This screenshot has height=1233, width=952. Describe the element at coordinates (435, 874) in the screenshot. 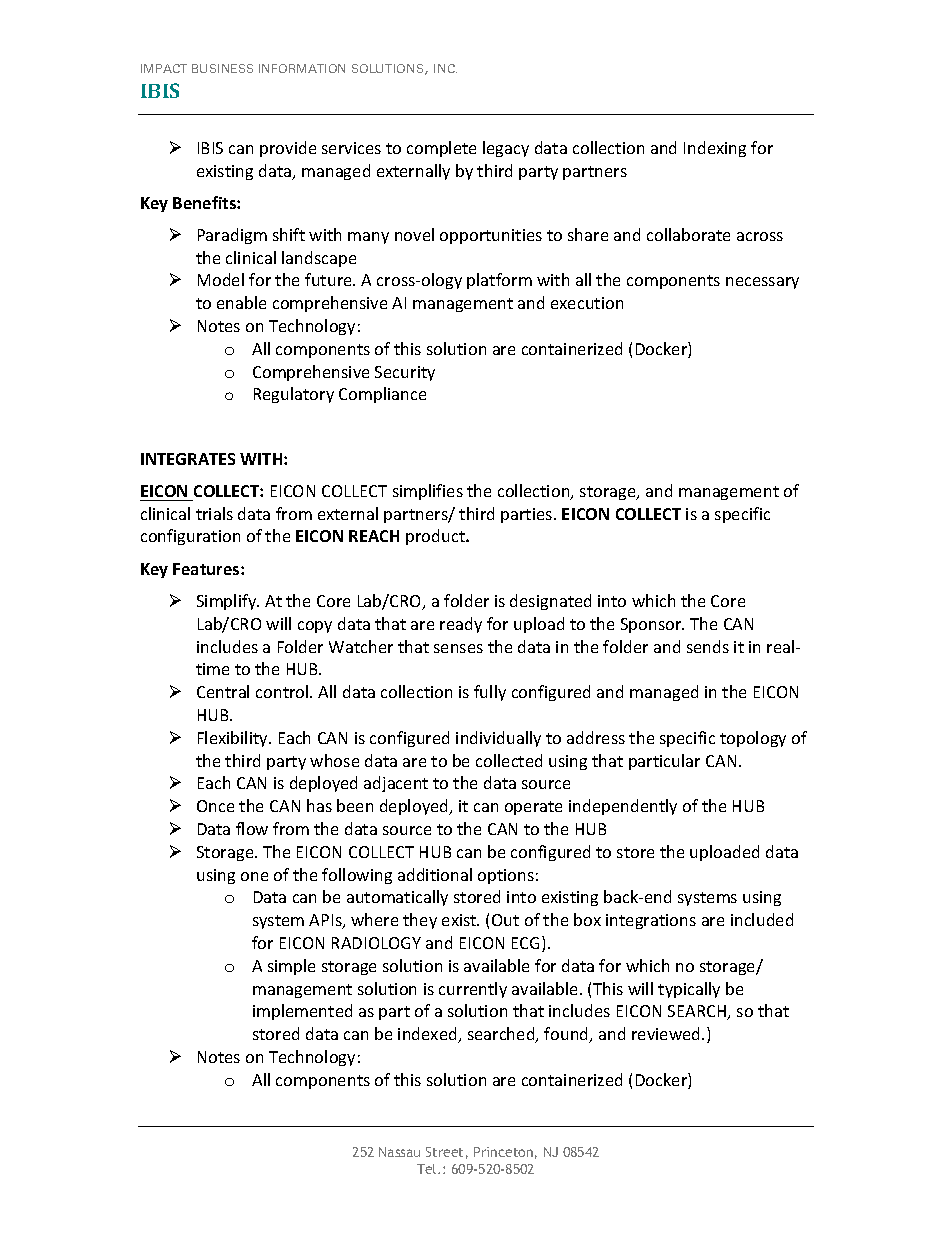

I see `additional` at that location.
